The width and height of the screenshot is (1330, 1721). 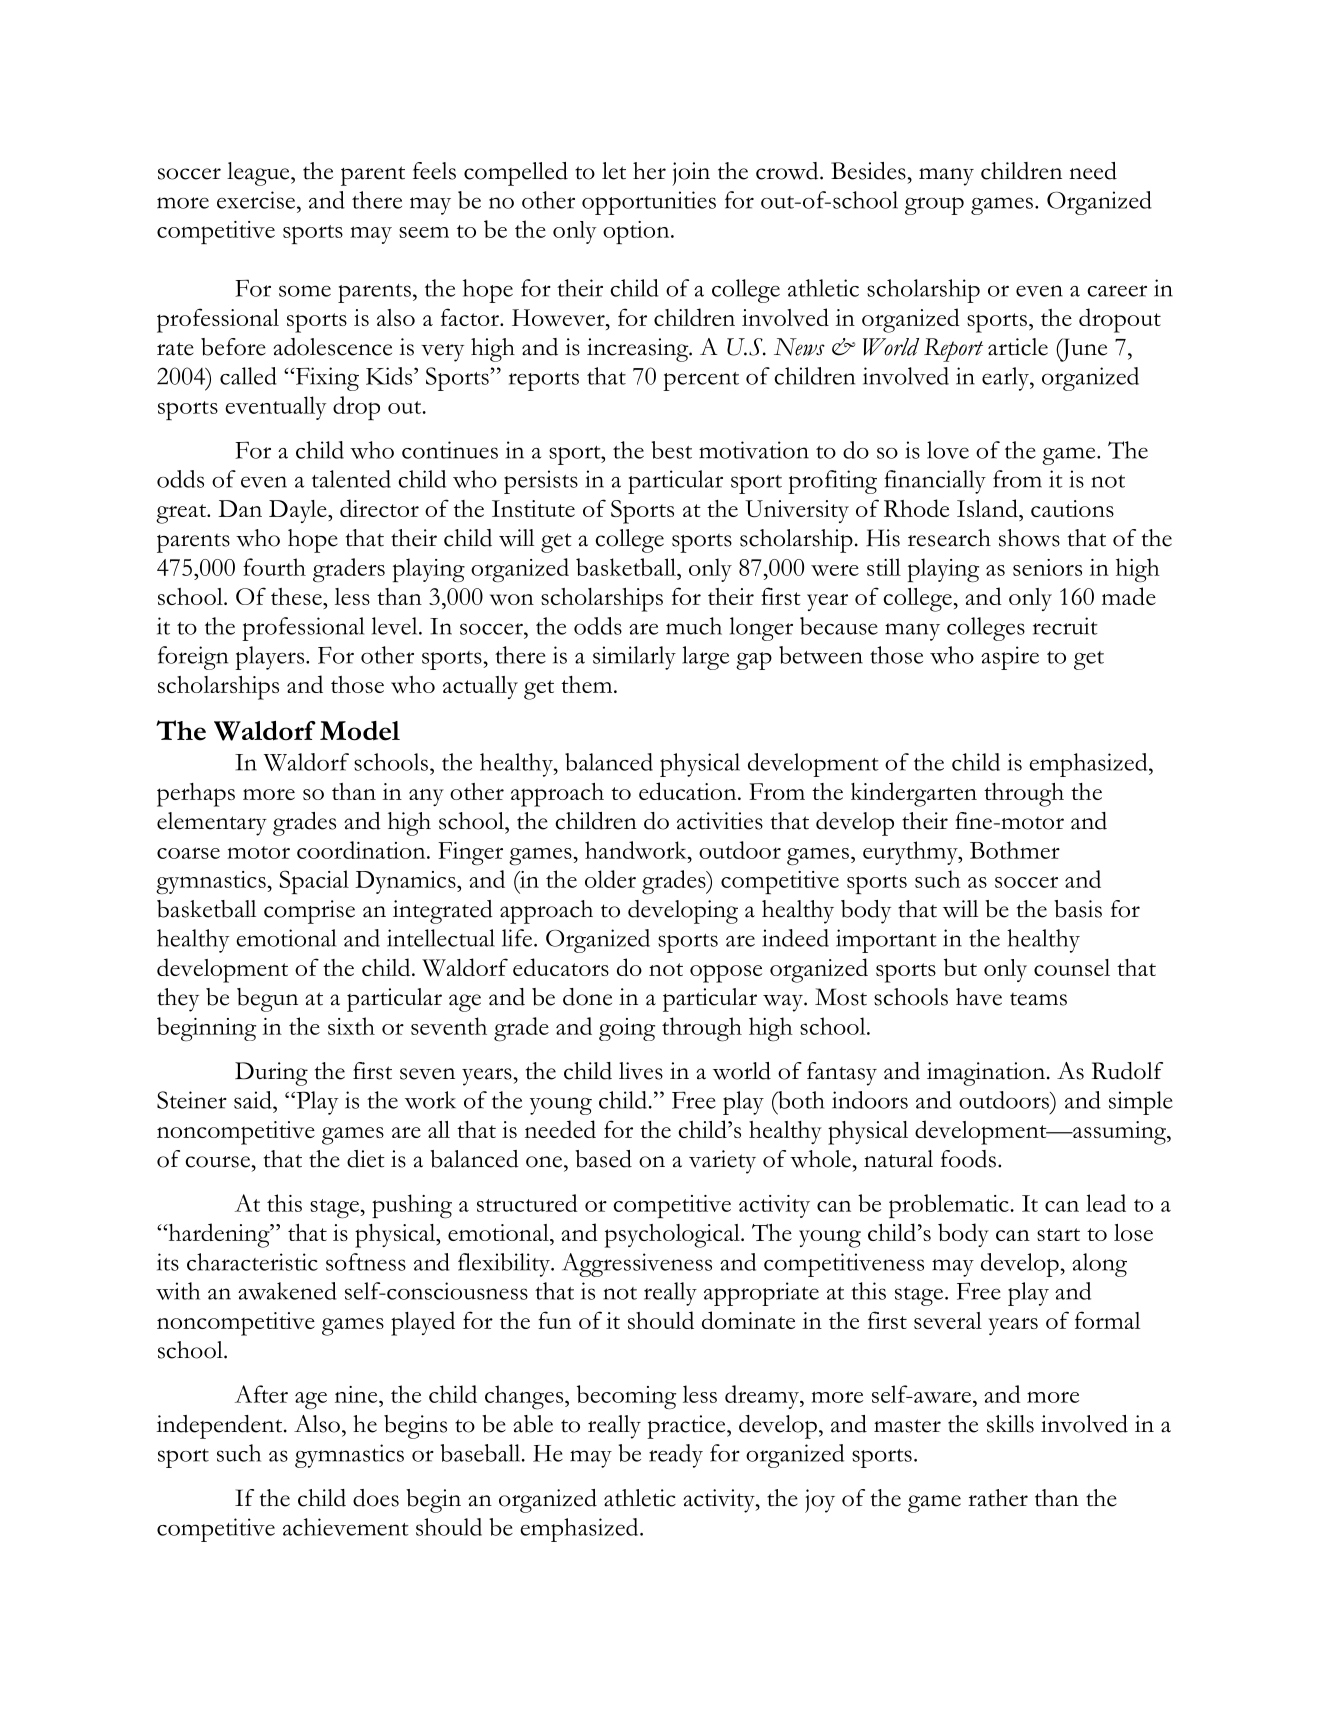 I want to click on fourth, so click(x=274, y=567).
